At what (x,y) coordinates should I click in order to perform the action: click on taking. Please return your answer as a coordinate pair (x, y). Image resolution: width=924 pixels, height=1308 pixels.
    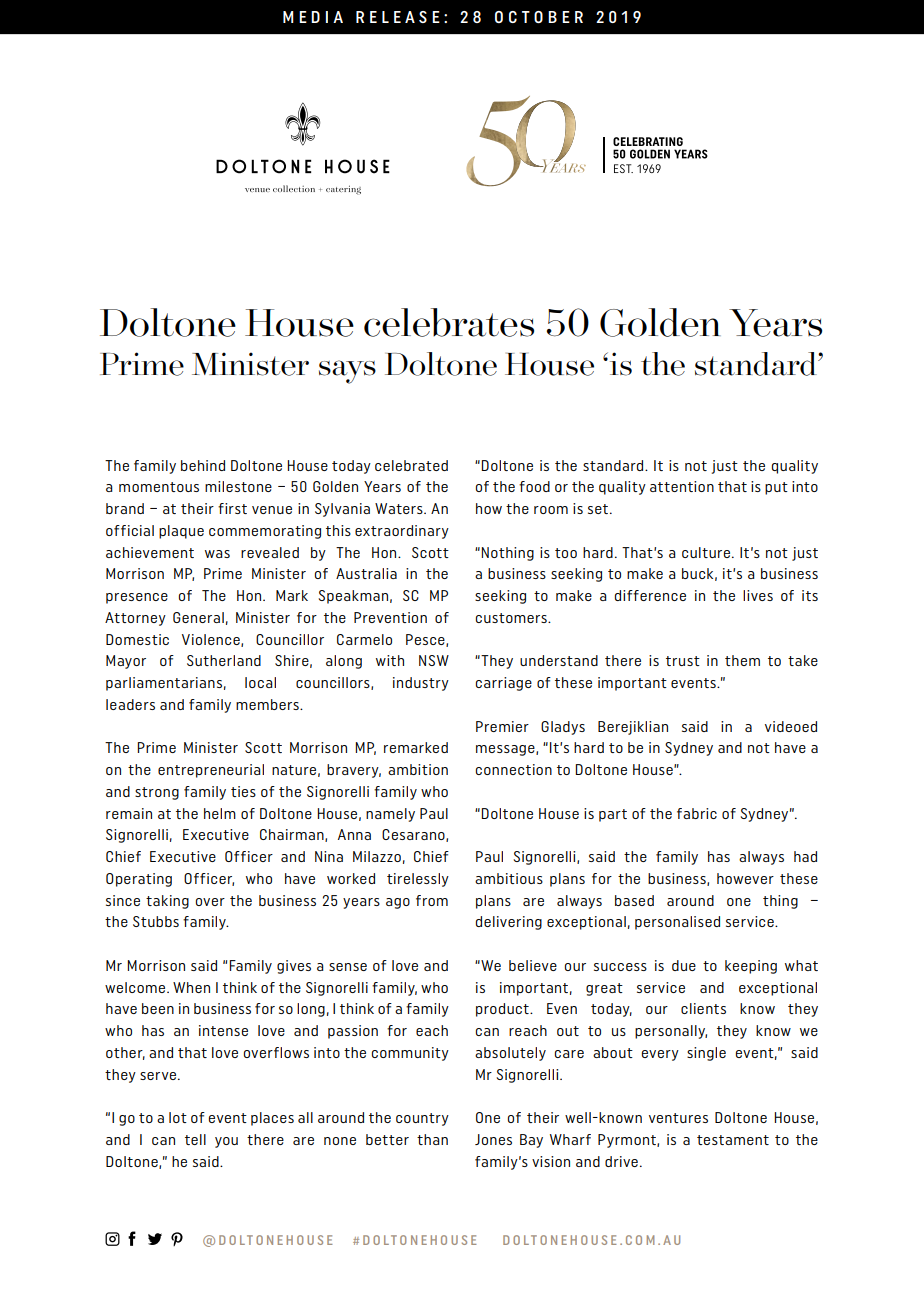
    Looking at the image, I should click on (167, 902).
